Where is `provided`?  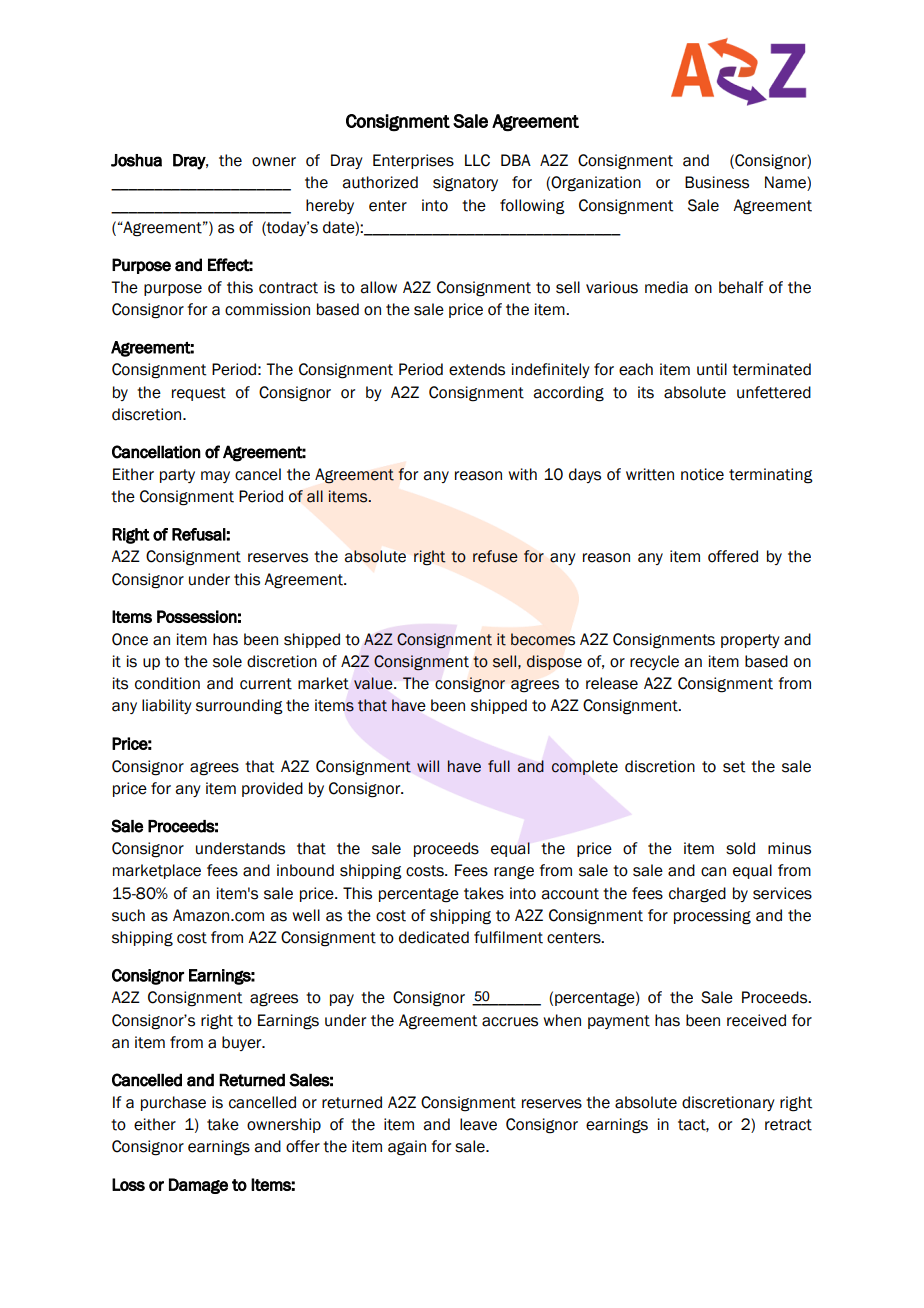 provided is located at coordinates (272, 789).
